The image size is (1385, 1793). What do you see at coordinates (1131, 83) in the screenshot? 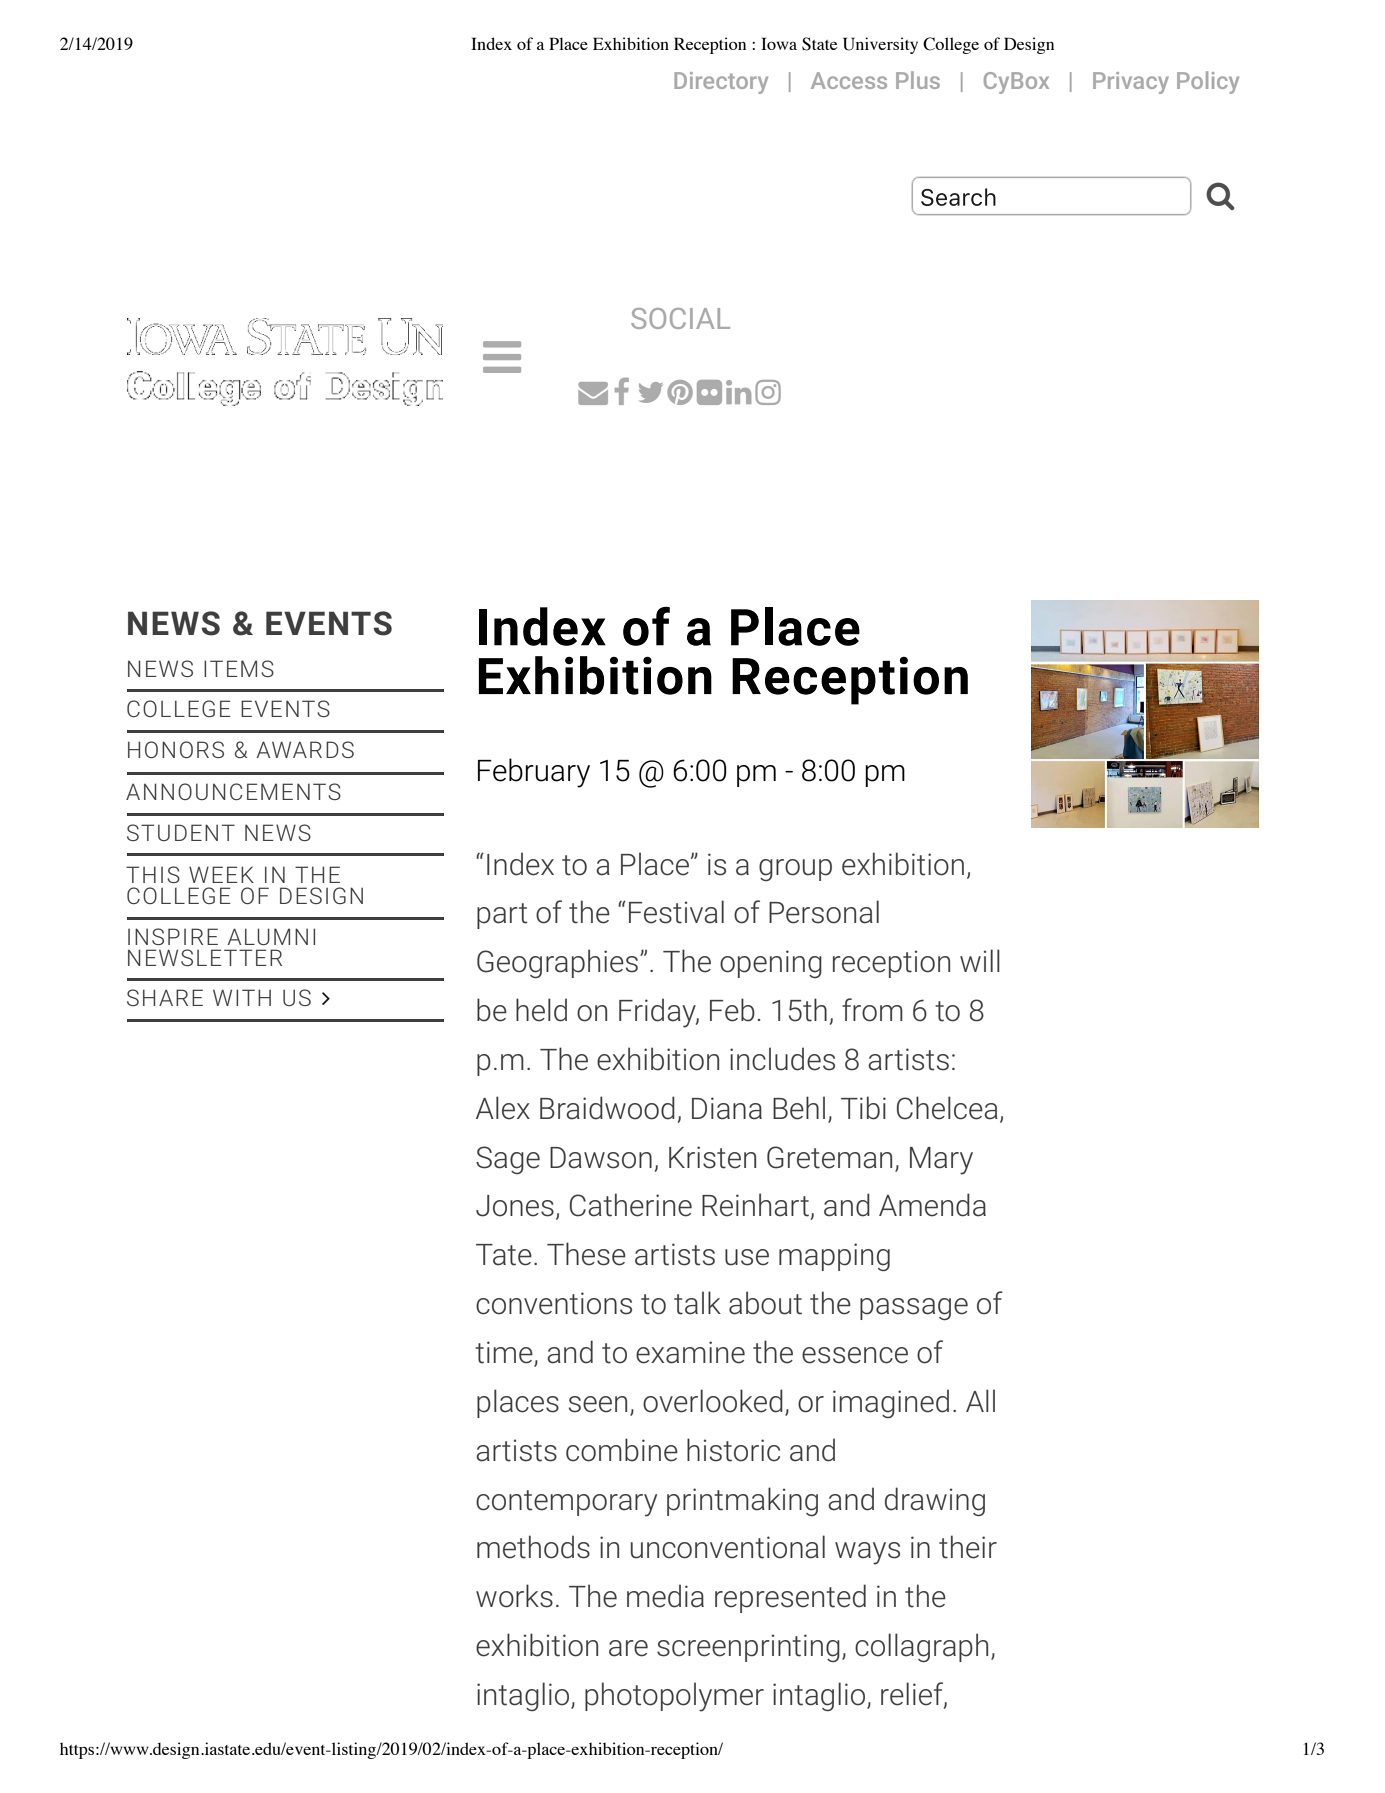
I see `Privacy` at bounding box center [1131, 83].
